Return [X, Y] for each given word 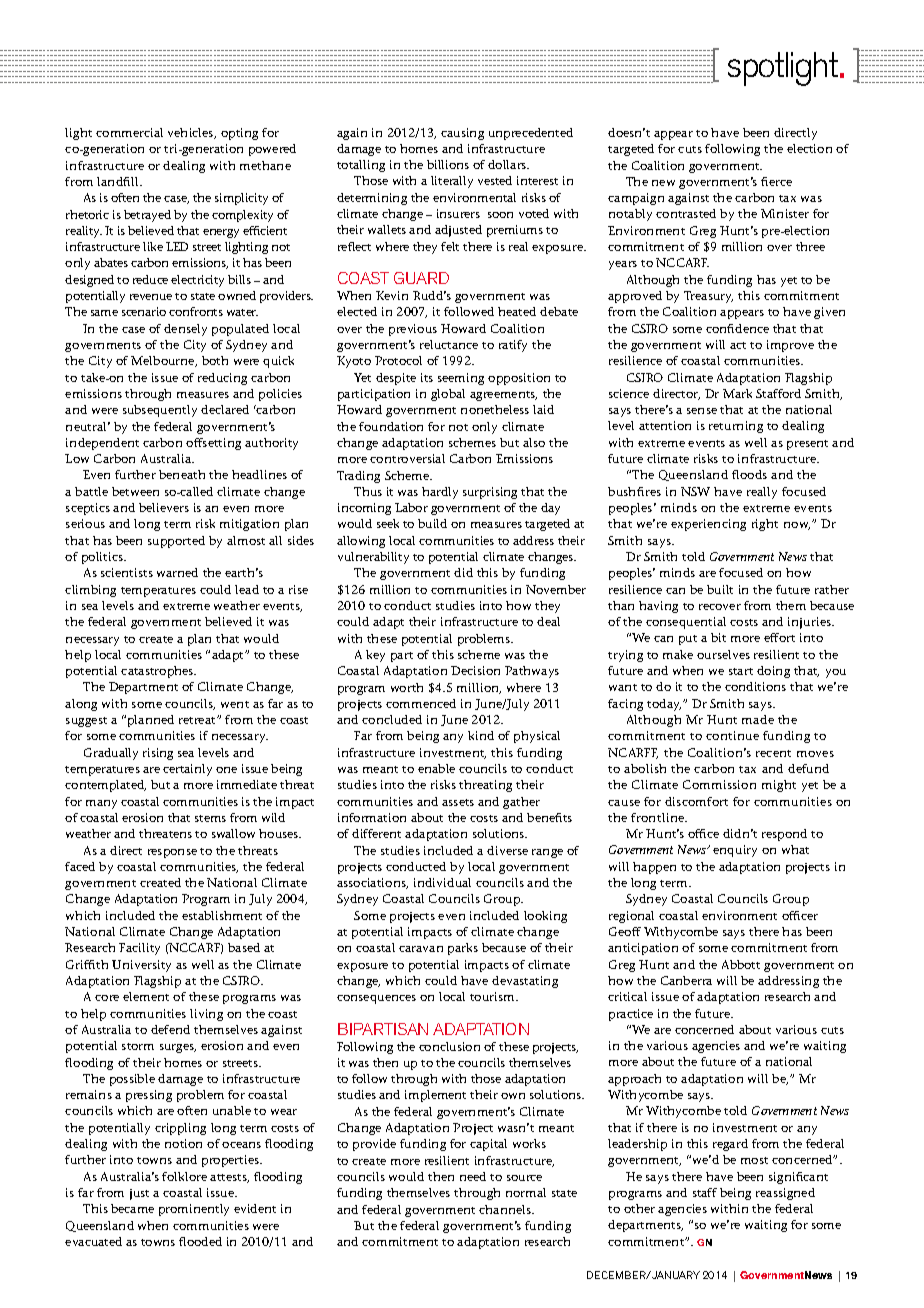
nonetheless [495, 409]
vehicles [192, 133]
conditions [755, 686]
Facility [139, 949]
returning [736, 427]
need [473, 1176]
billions [448, 164]
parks [463, 949]
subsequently [160, 411]
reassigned [785, 1194]
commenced [421, 703]
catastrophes [158, 672]
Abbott [741, 964]
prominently [194, 1210]
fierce [776, 181]
